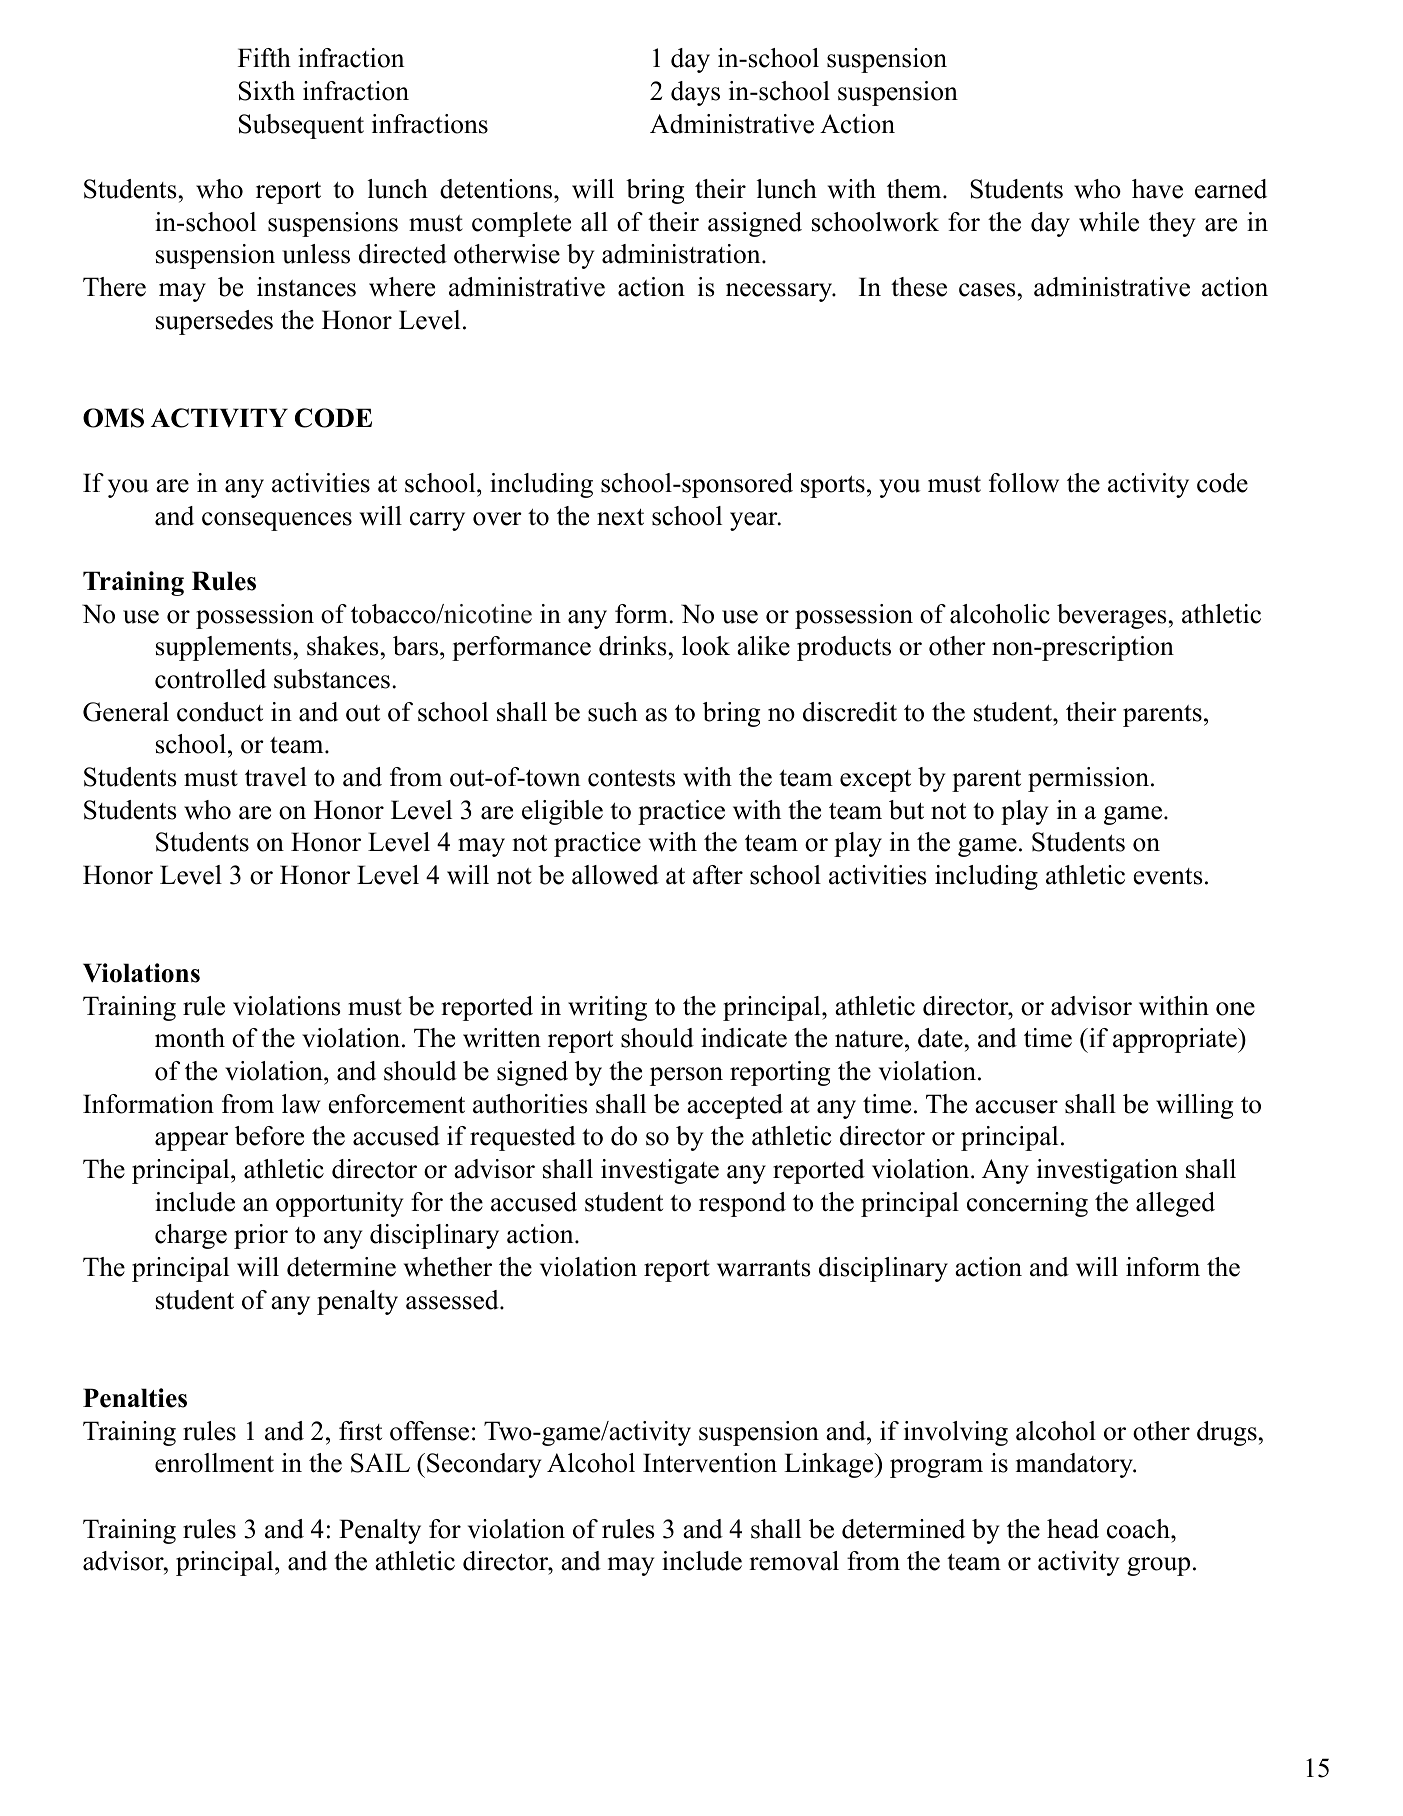 The height and width of the page is (1816, 1403). Describe the element at coordinates (686, 1076) in the page. I see `person` at that location.
